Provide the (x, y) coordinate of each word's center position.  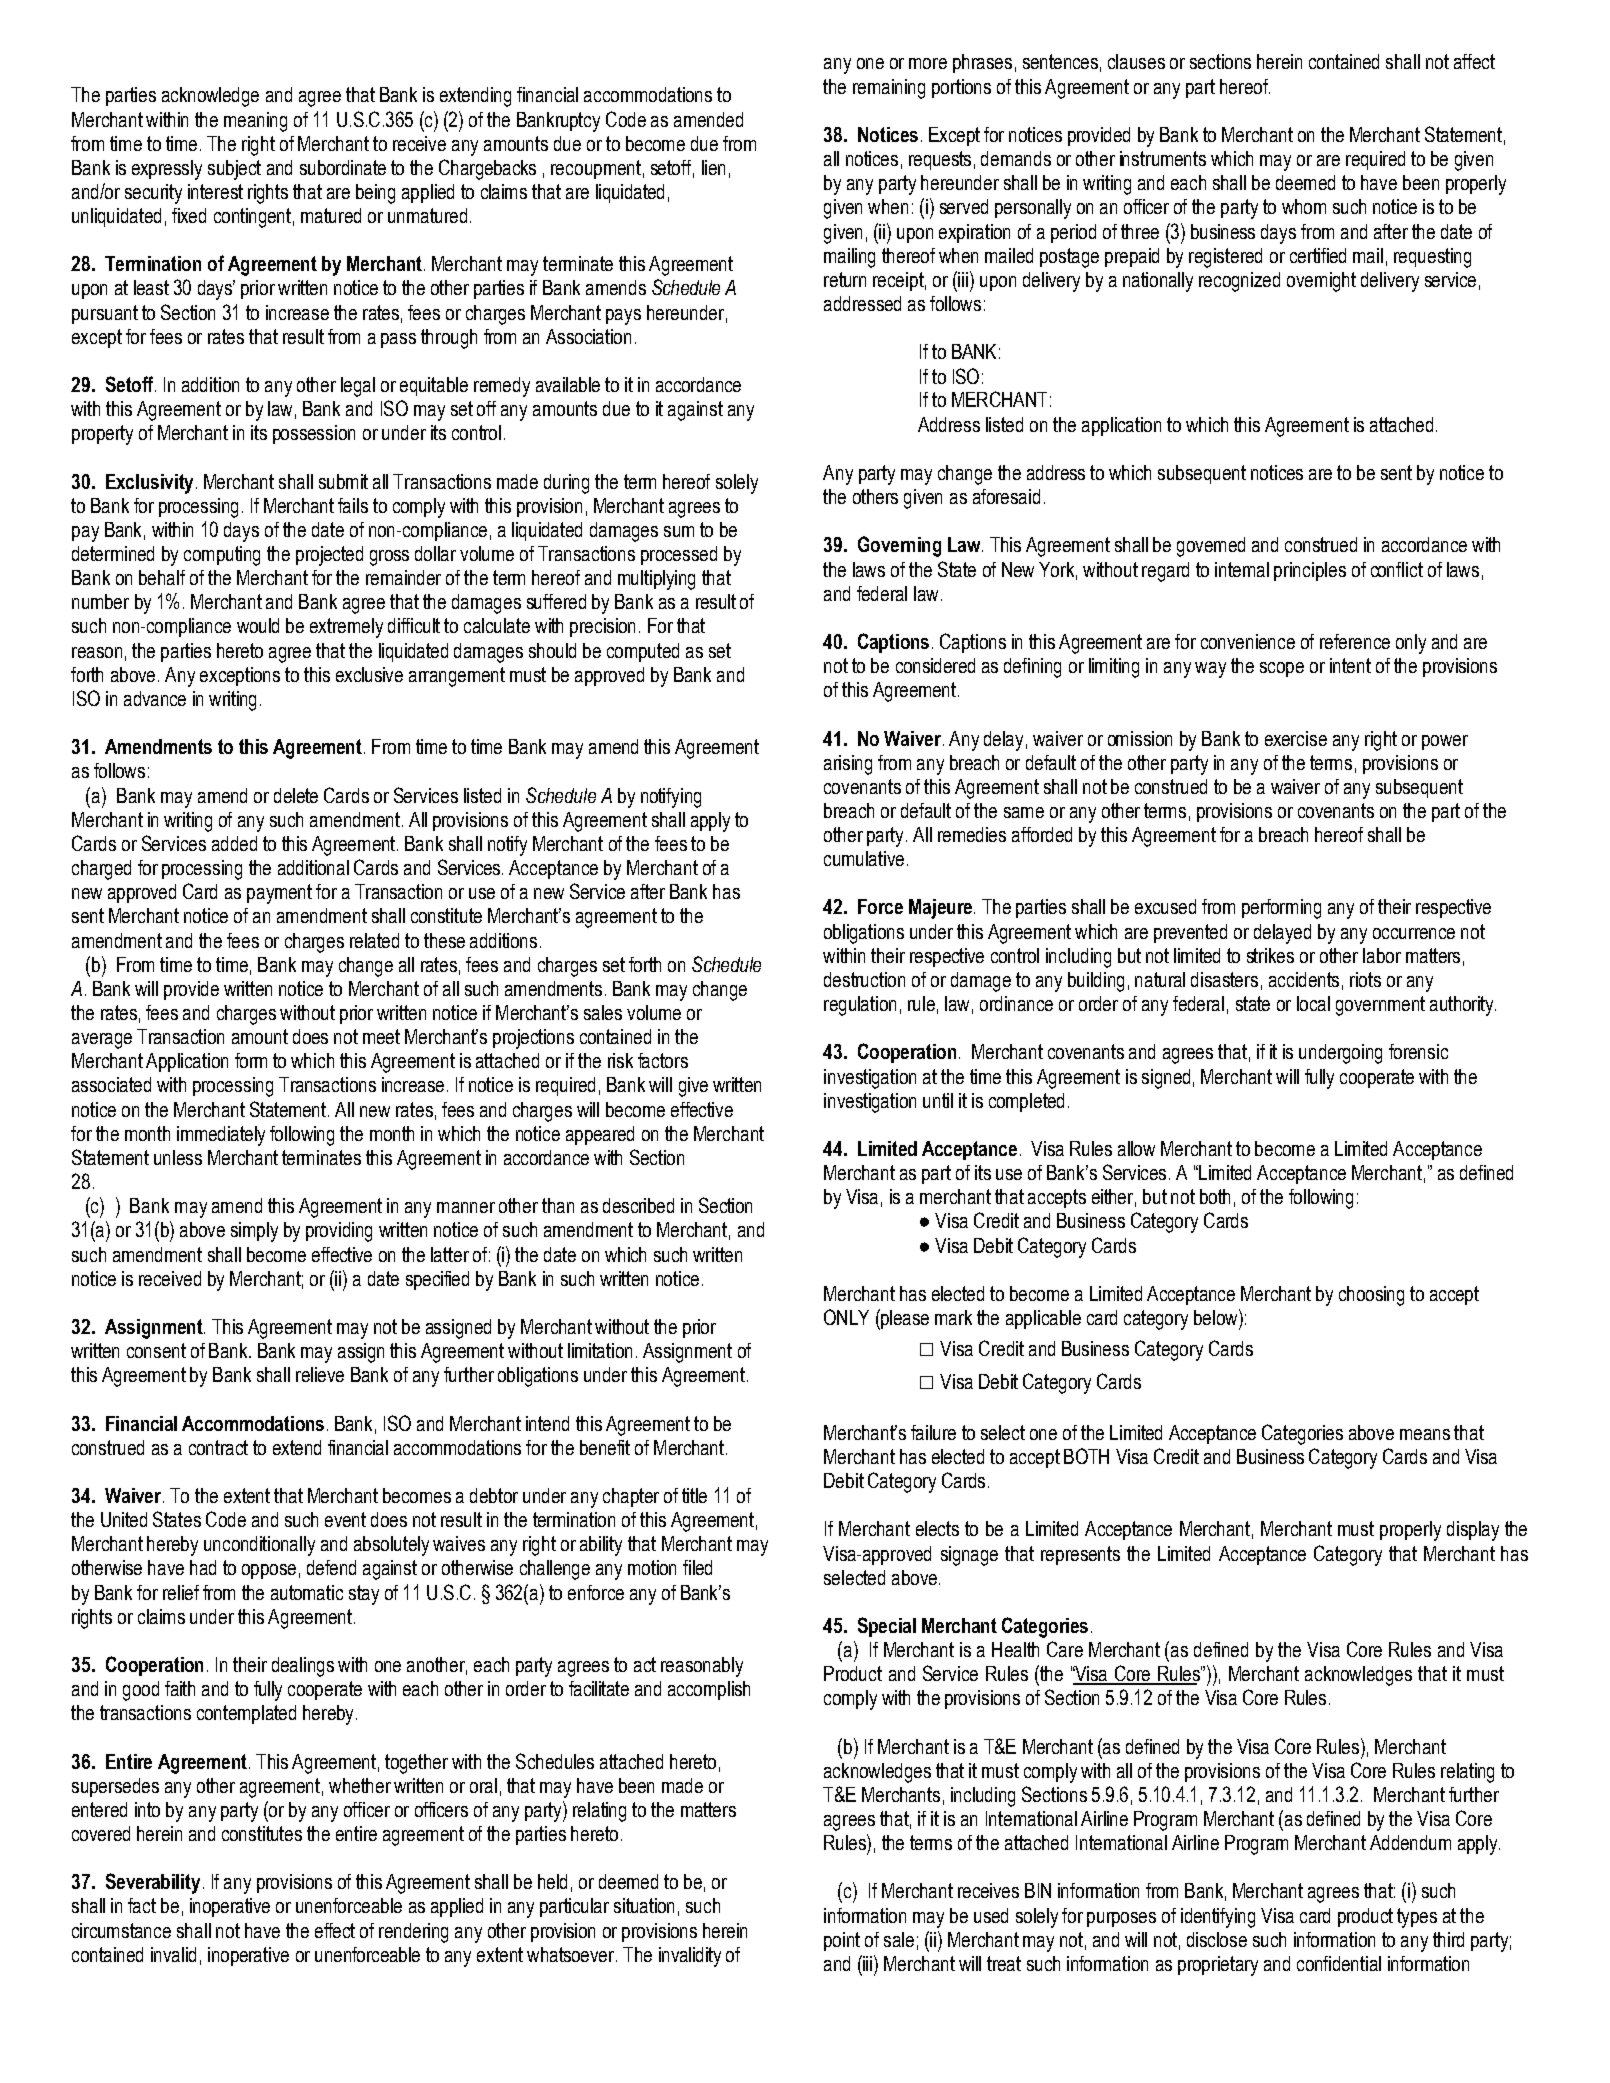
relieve (320, 1374)
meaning (255, 122)
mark (953, 1317)
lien (713, 167)
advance (155, 698)
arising (848, 765)
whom (1304, 206)
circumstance (121, 1930)
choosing (1371, 1296)
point (842, 1941)
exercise (1296, 738)
